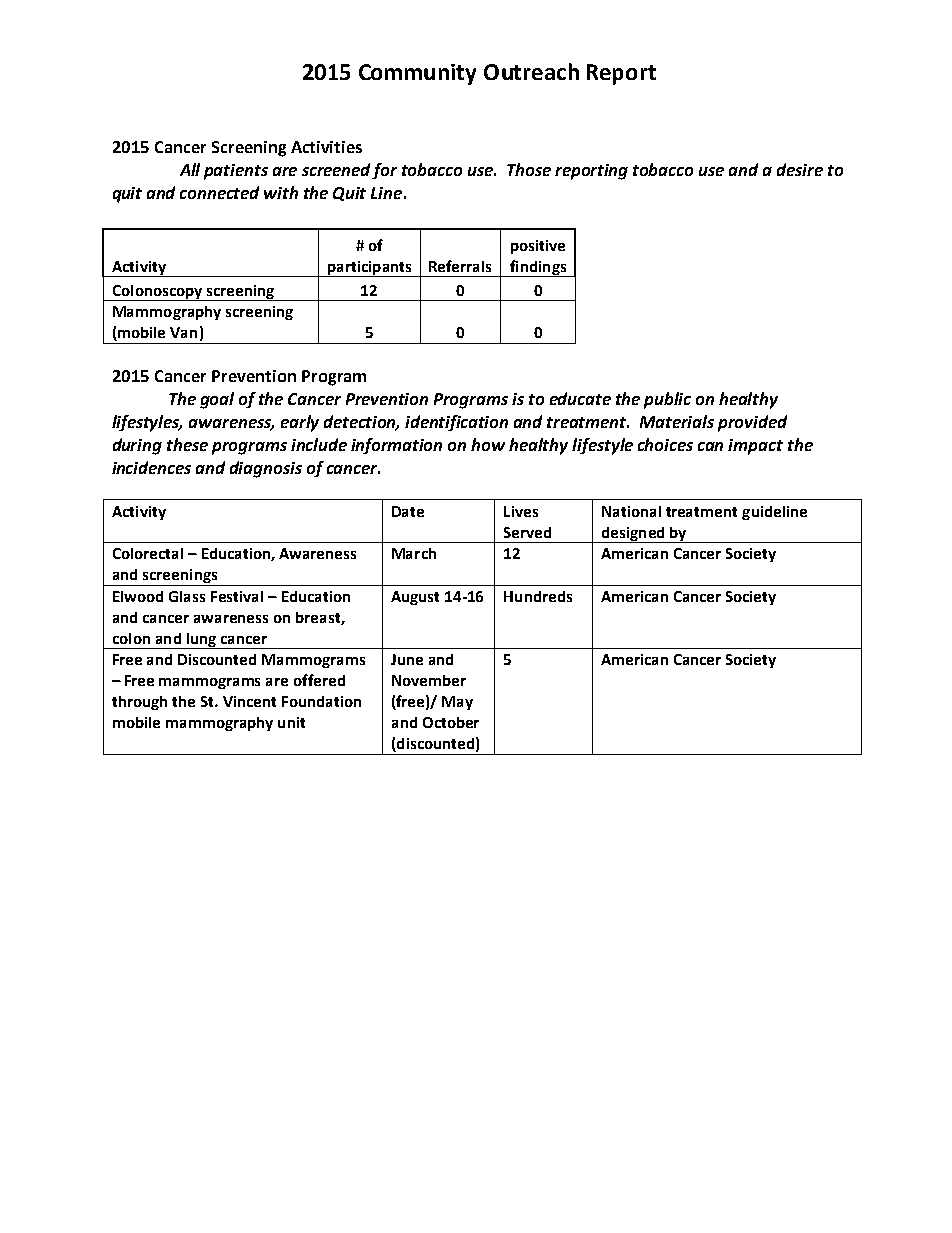 The width and height of the page is (952, 1233). Describe the element at coordinates (538, 268) in the page. I see `findings` at that location.
